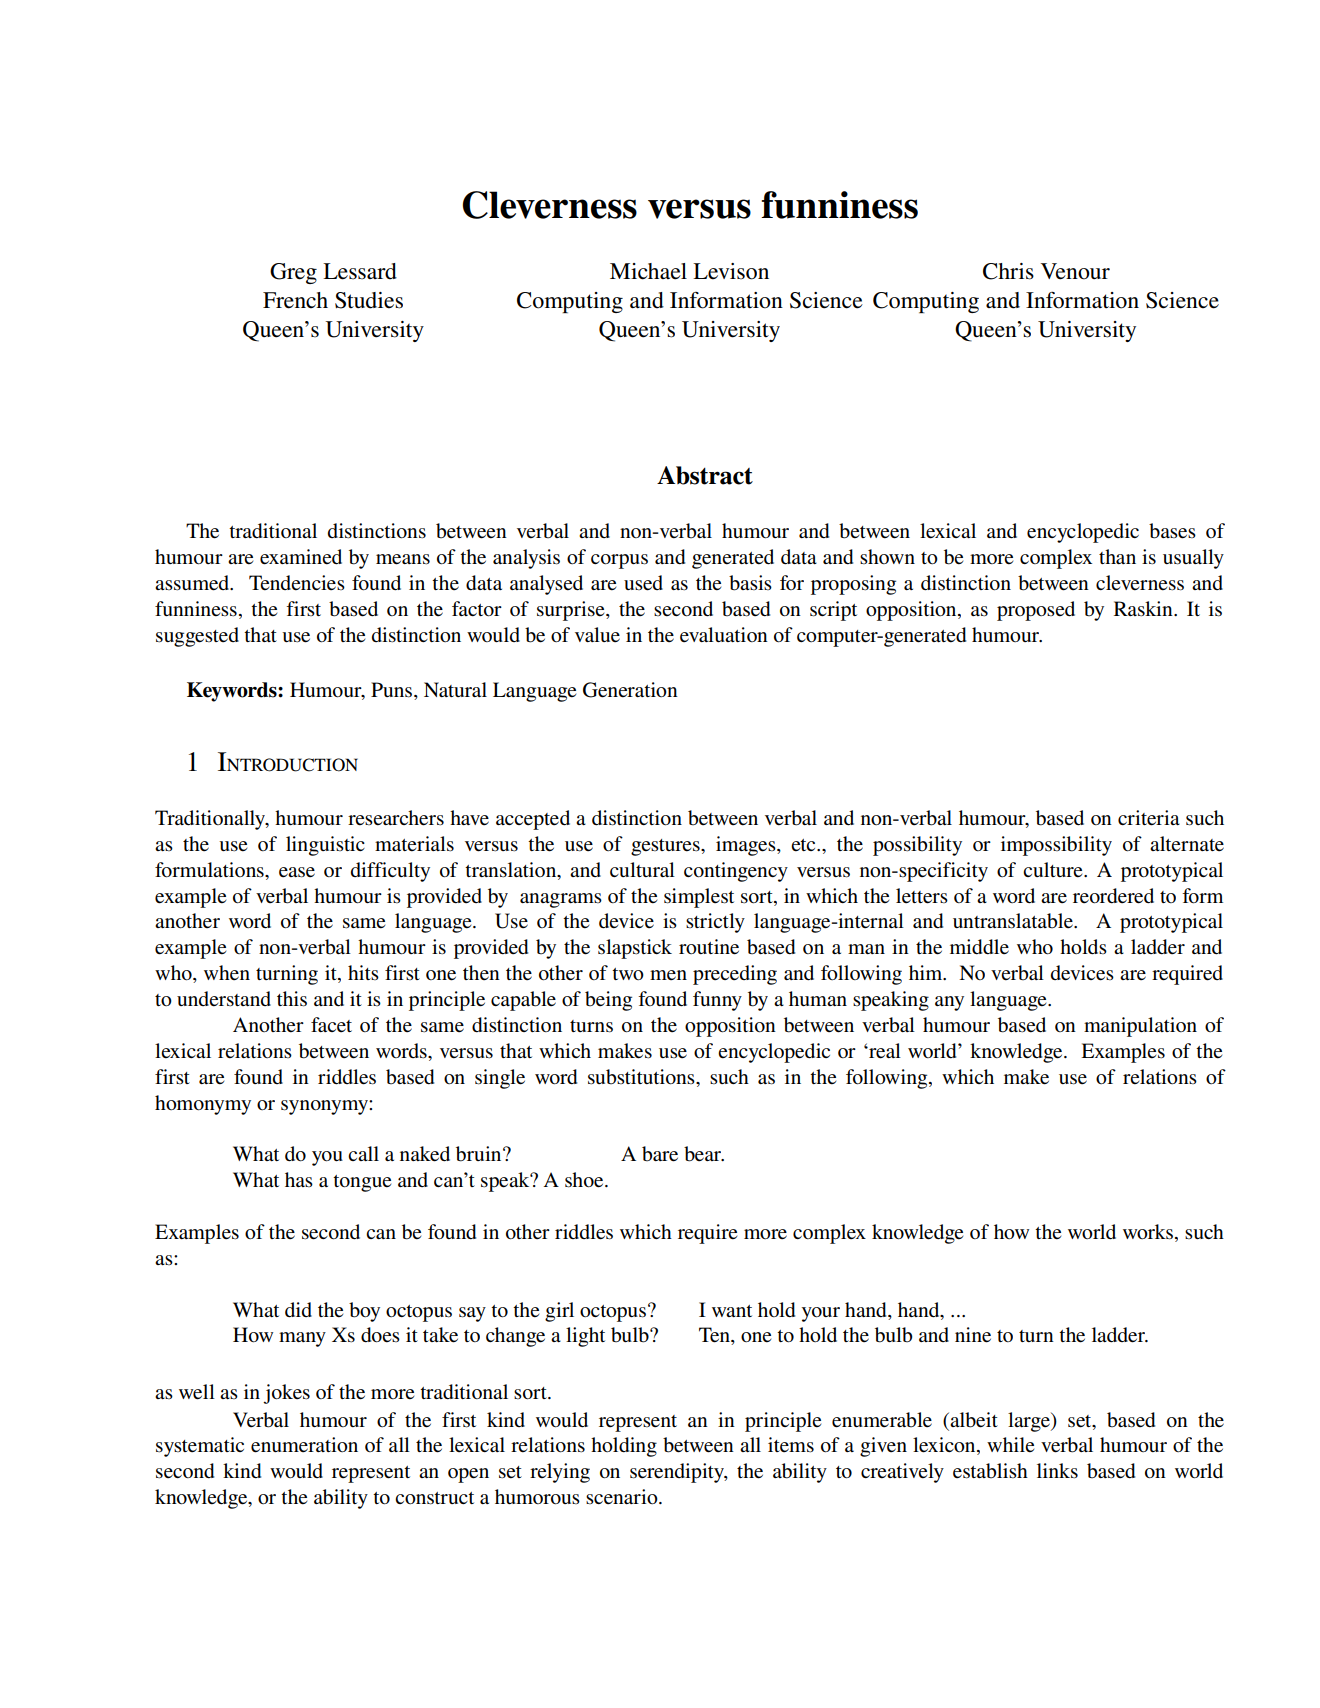  Describe the element at coordinates (1008, 271) in the document. I see `Chris` at that location.
